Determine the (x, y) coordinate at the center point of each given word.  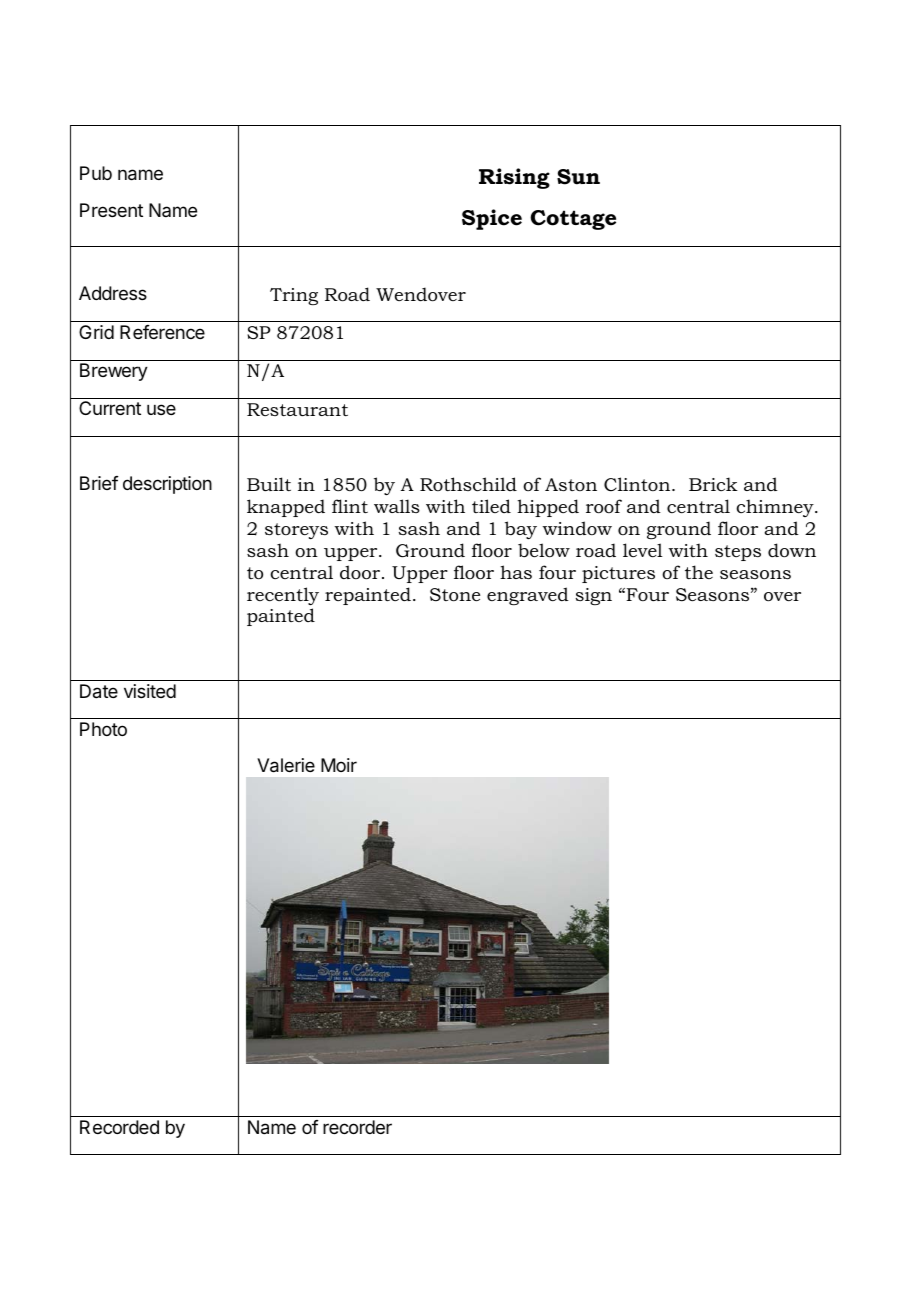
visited (150, 691)
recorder (357, 1127)
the (699, 572)
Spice (492, 219)
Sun (578, 177)
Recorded (119, 1127)
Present (111, 210)
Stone (455, 595)
